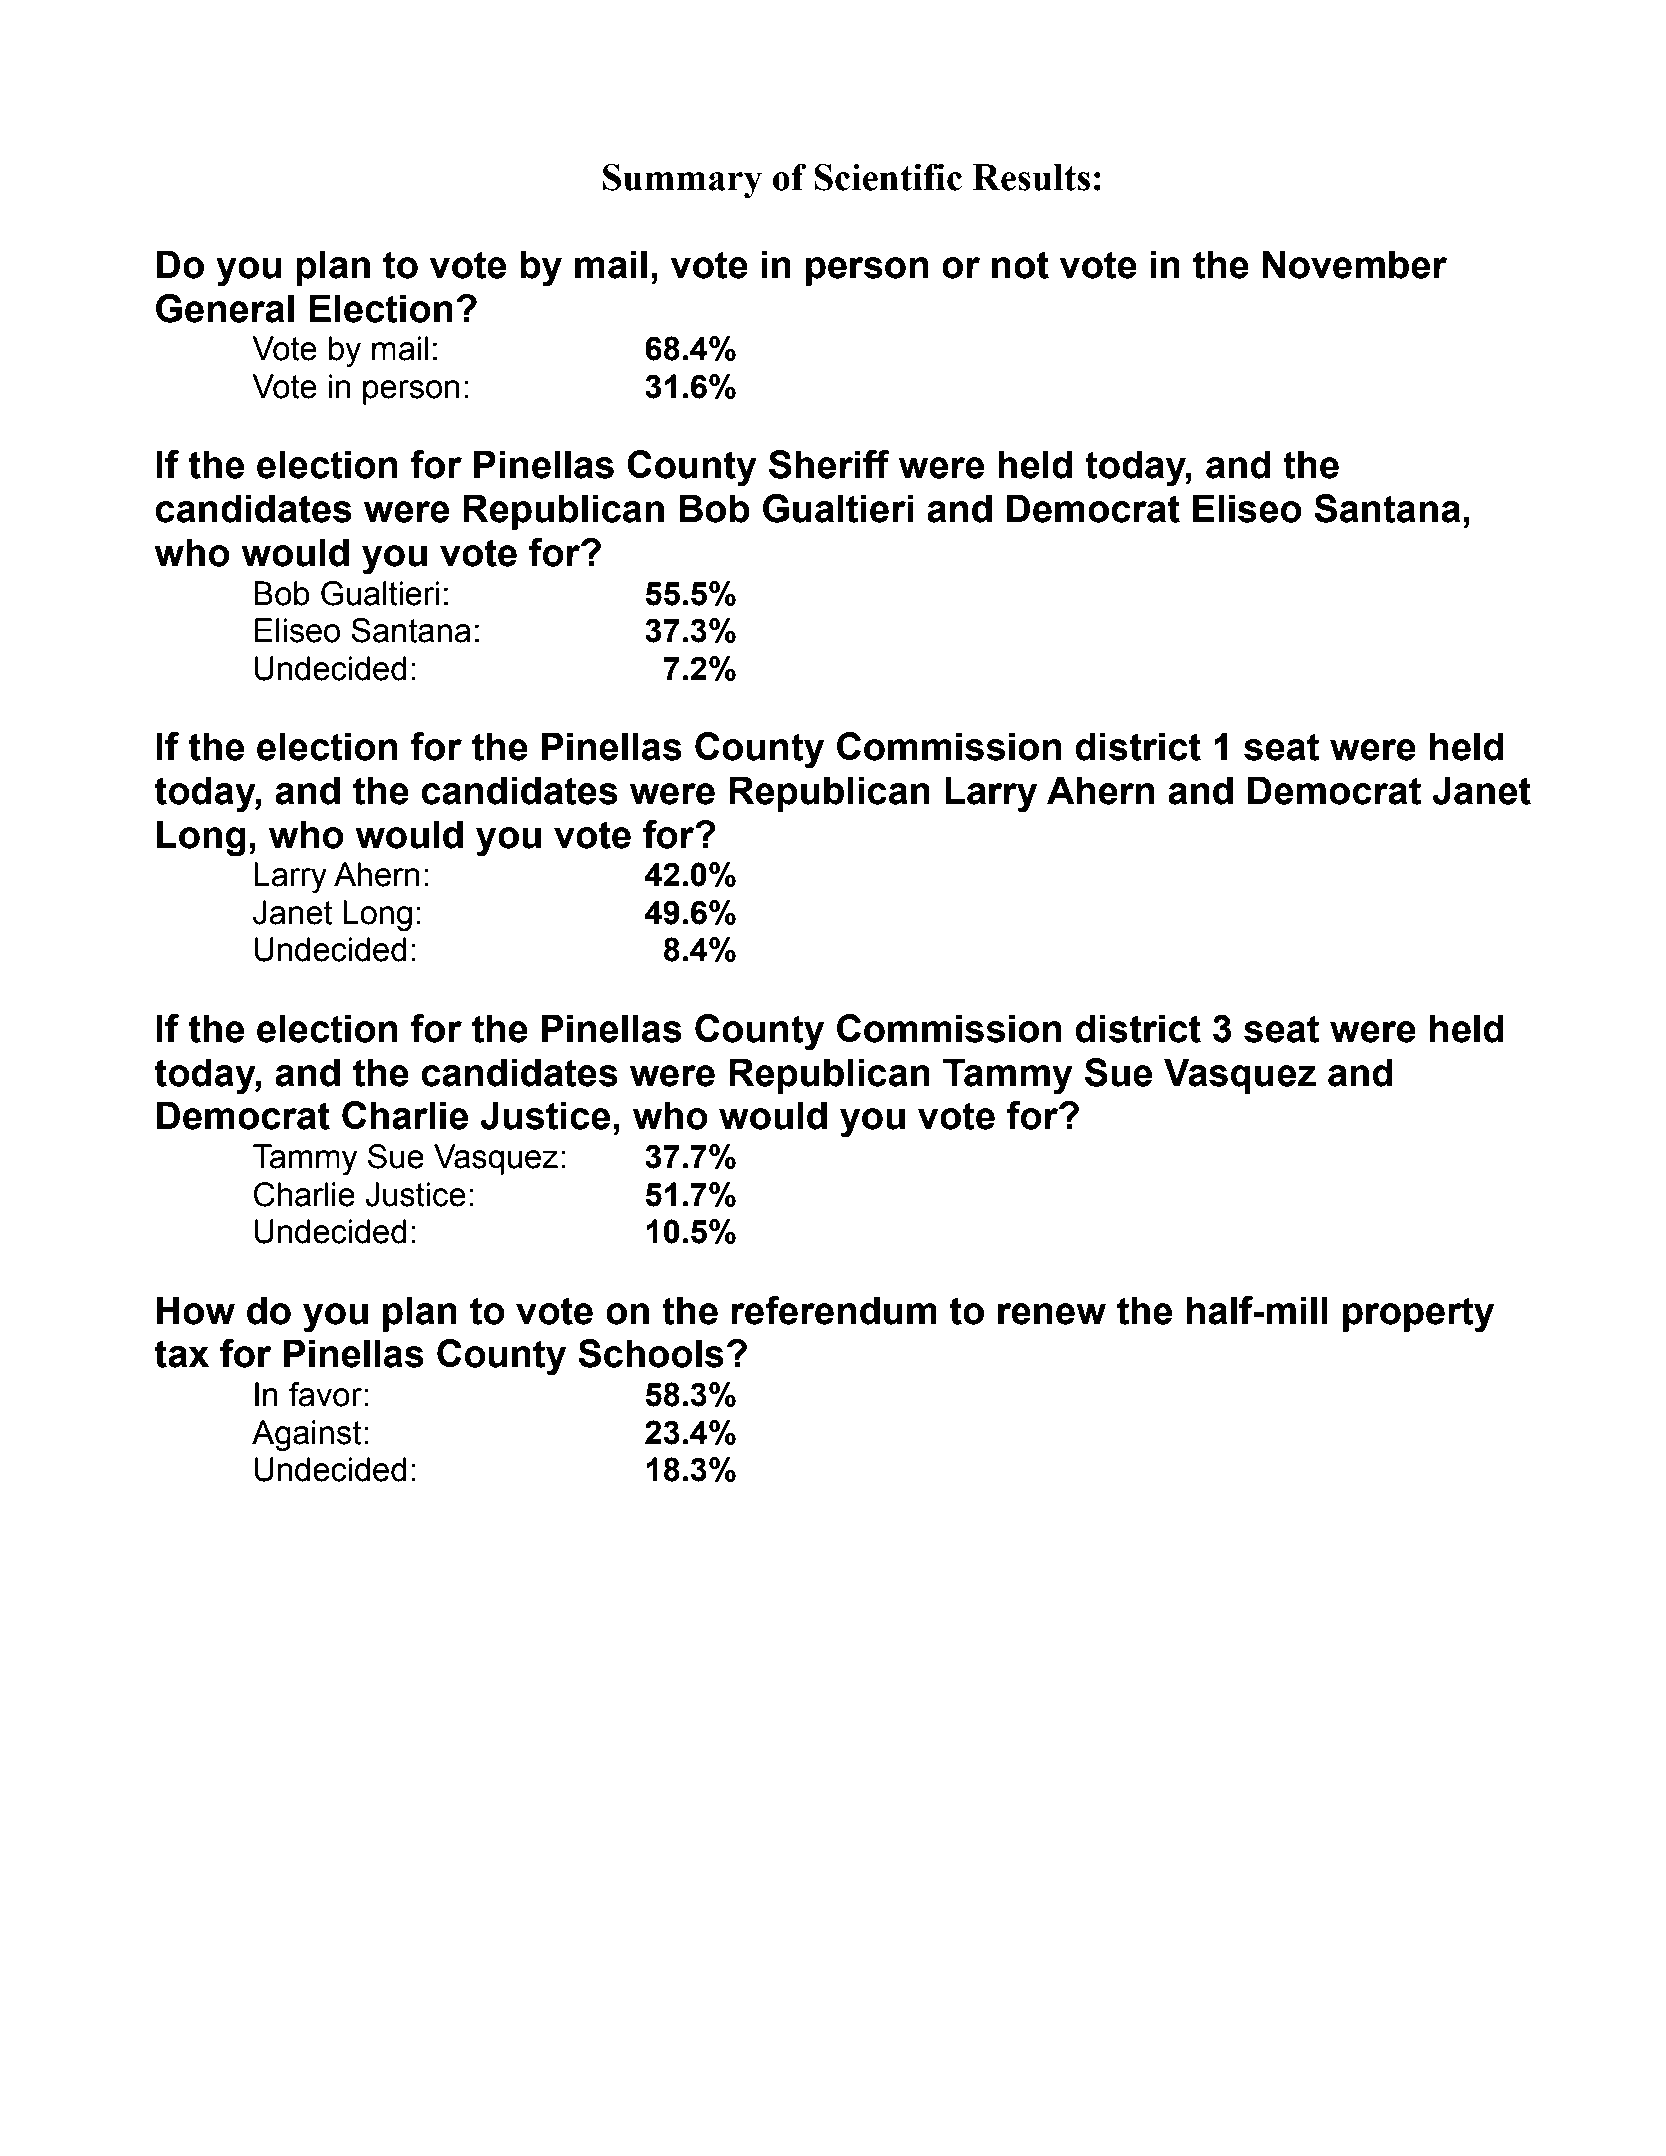  What do you see at coordinates (1418, 1315) in the screenshot?
I see `property` at bounding box center [1418, 1315].
